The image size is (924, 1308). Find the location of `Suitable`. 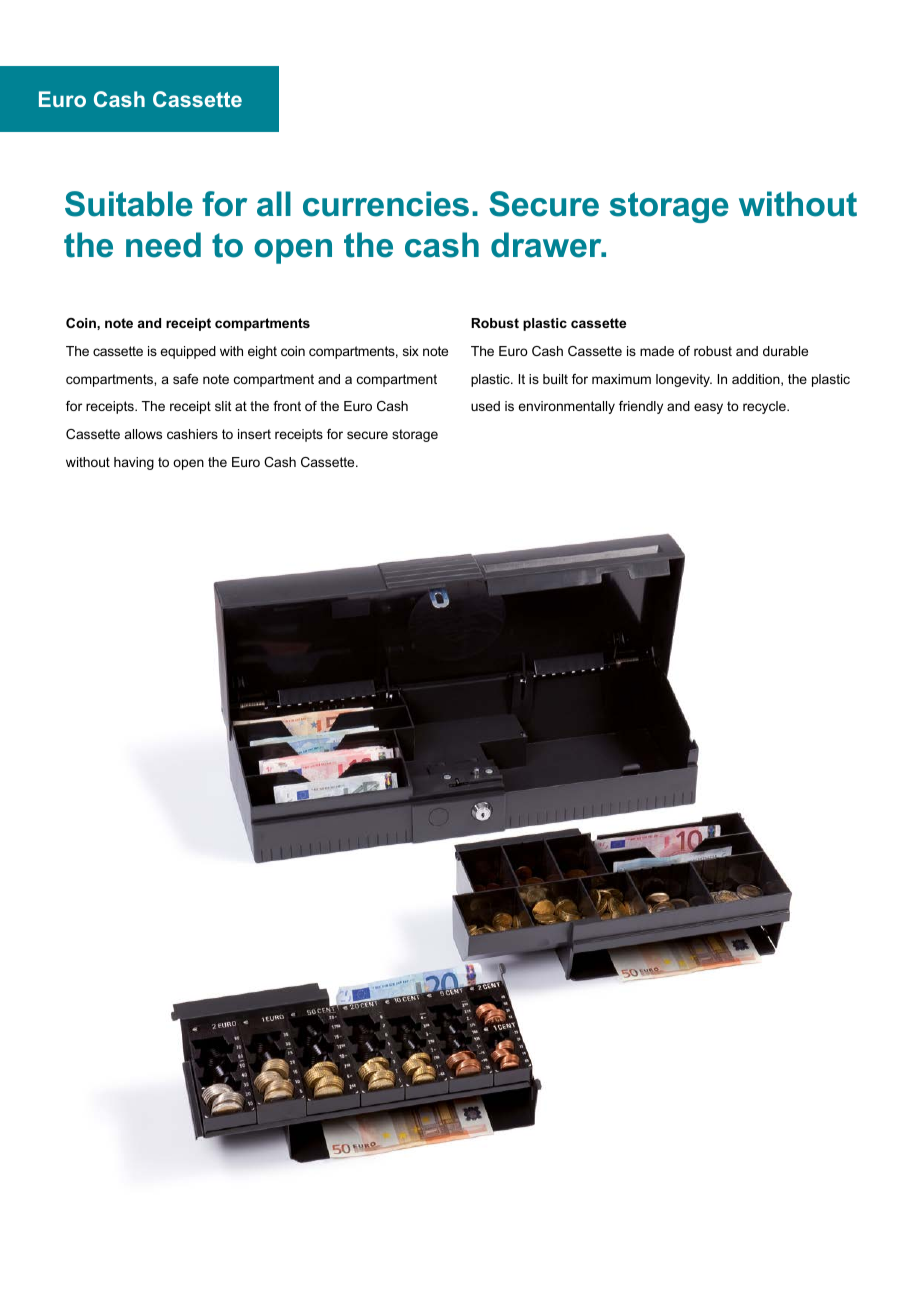

Suitable is located at coordinates (129, 204).
